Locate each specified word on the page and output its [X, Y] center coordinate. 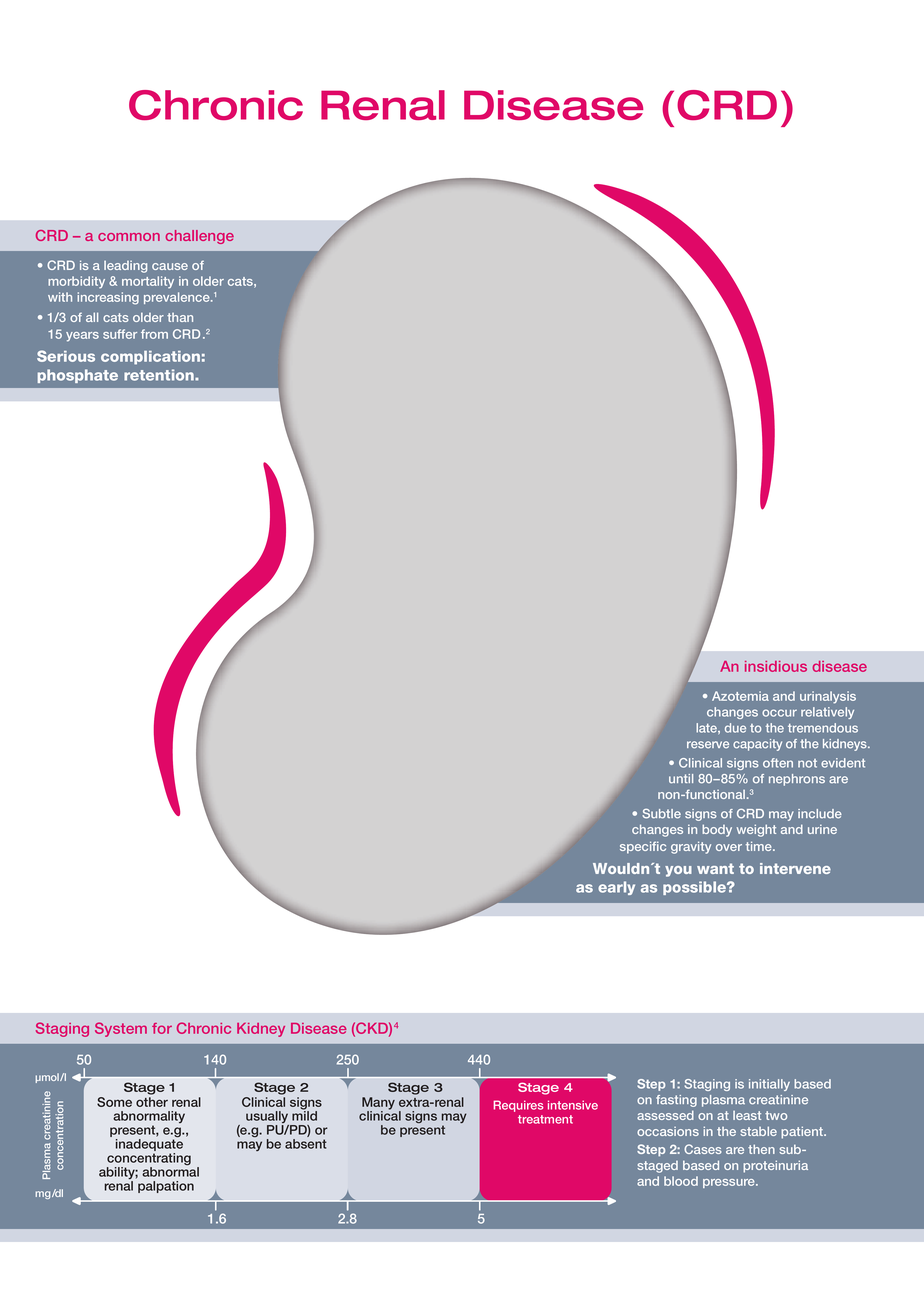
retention [160, 375]
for [162, 1028]
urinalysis [828, 697]
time [760, 846]
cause [170, 266]
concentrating [149, 1160]
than [180, 317]
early [616, 888]
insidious [776, 666]
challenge [200, 237]
